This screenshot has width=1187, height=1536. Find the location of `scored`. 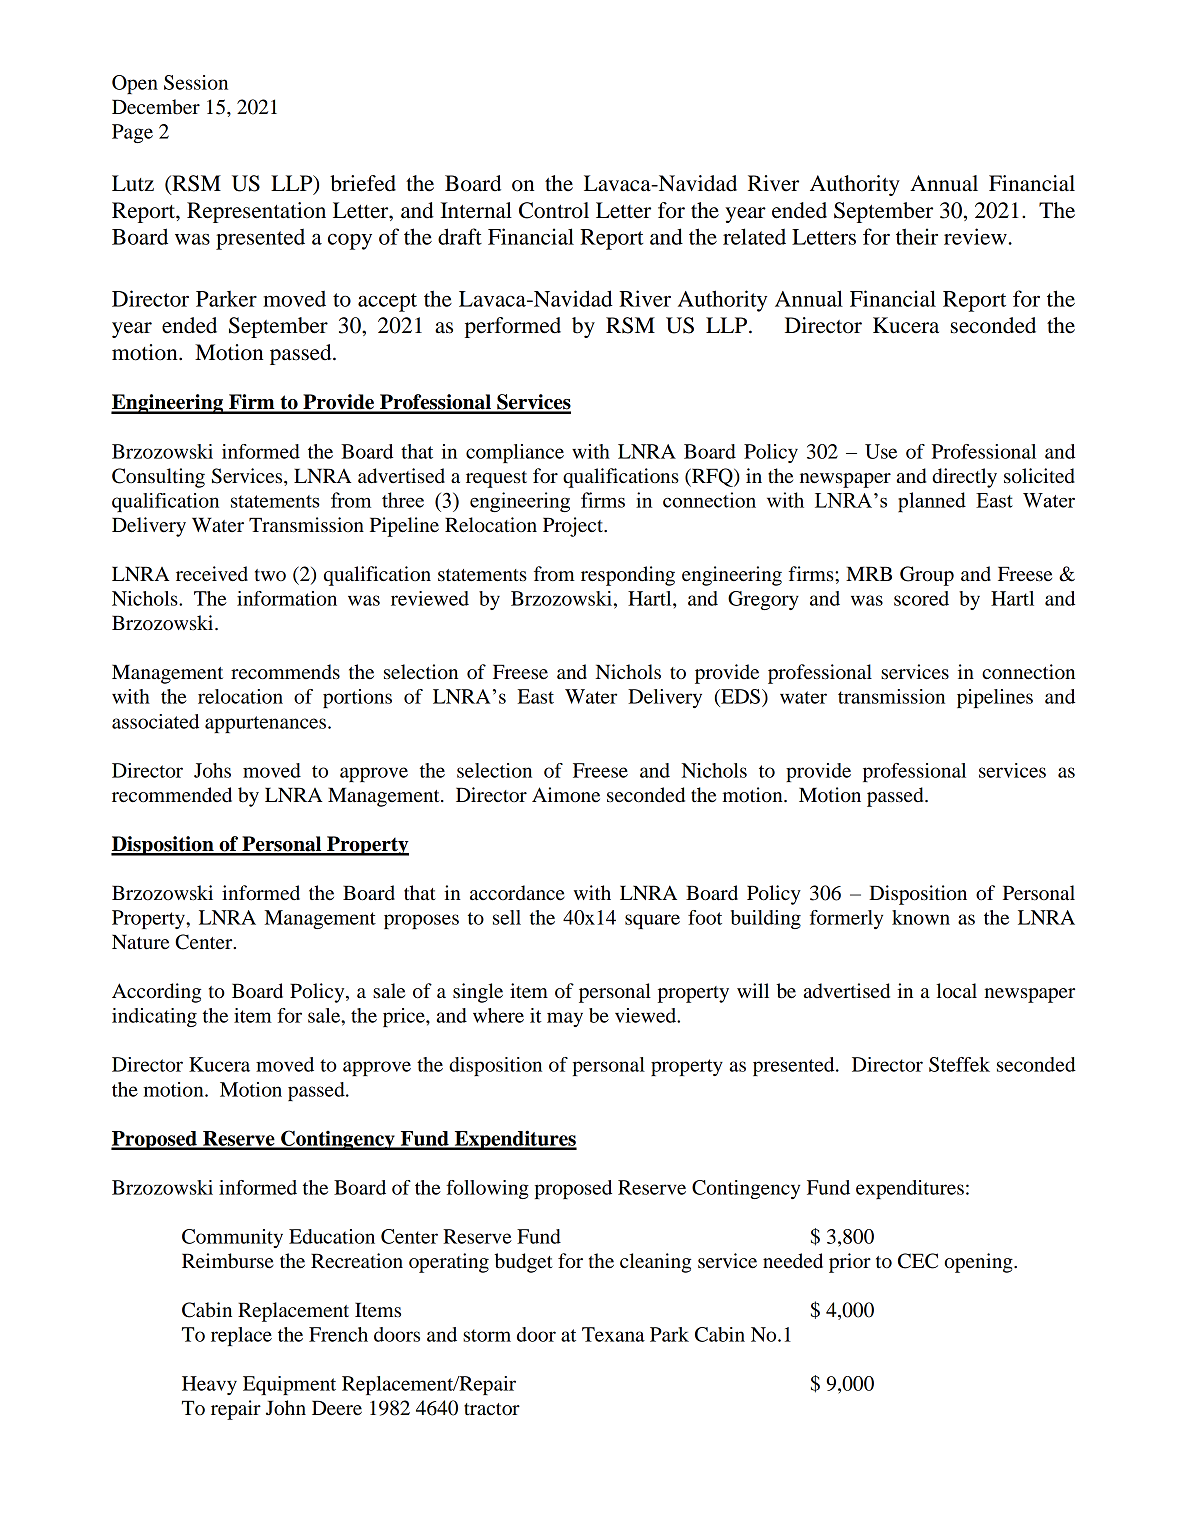

scored is located at coordinates (921, 598).
